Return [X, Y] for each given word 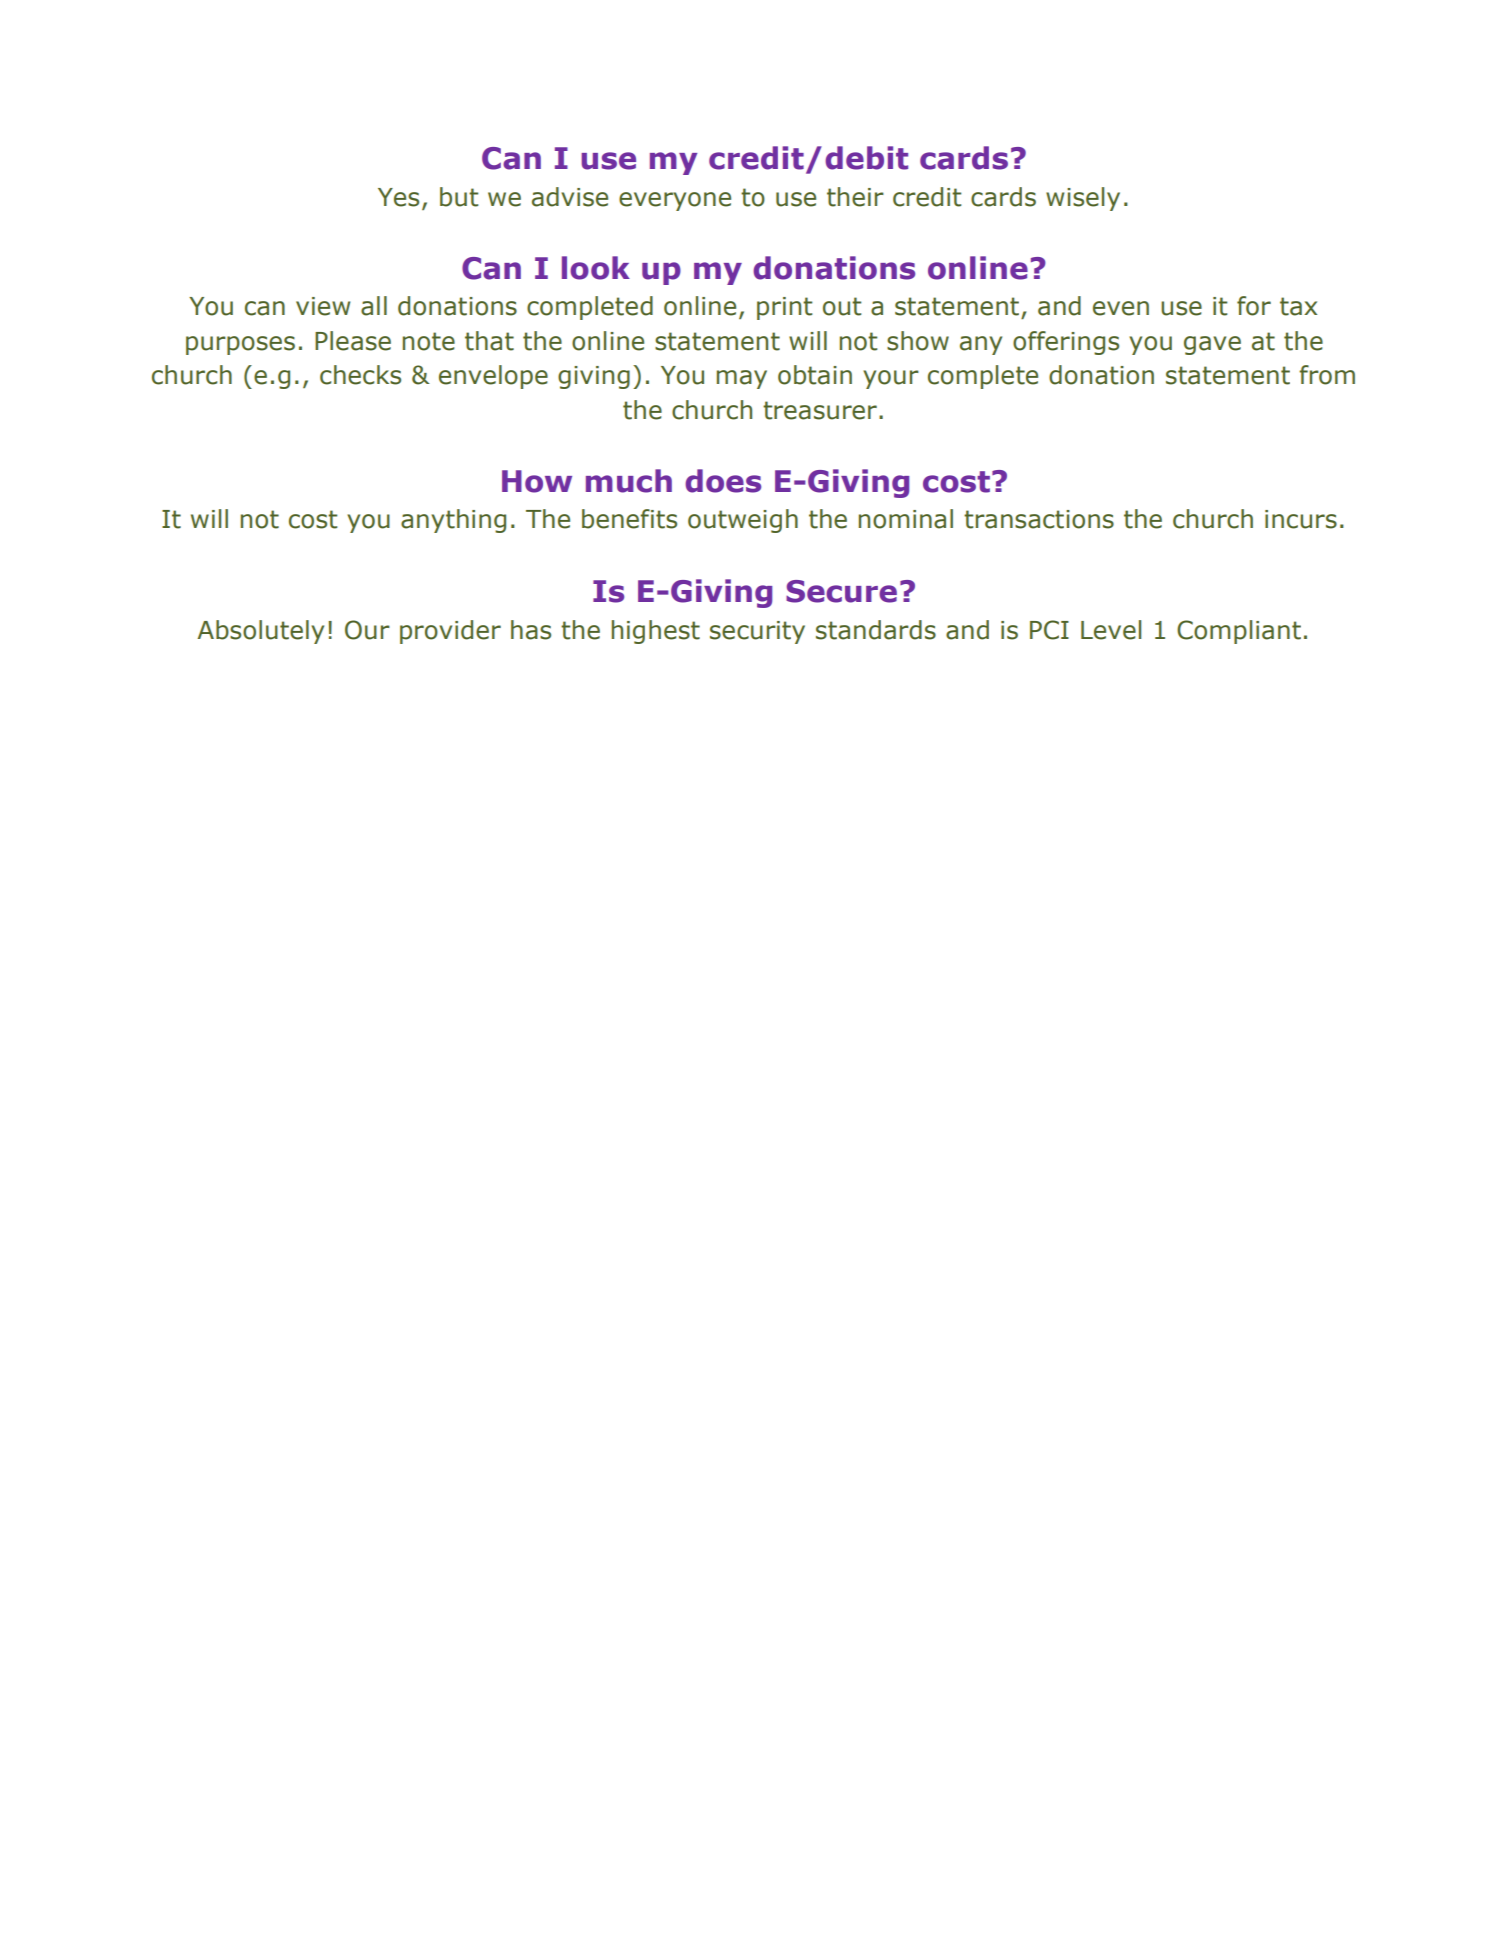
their [855, 197]
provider [450, 632]
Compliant [1239, 632]
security [757, 632]
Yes [398, 197]
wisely [1083, 199]
